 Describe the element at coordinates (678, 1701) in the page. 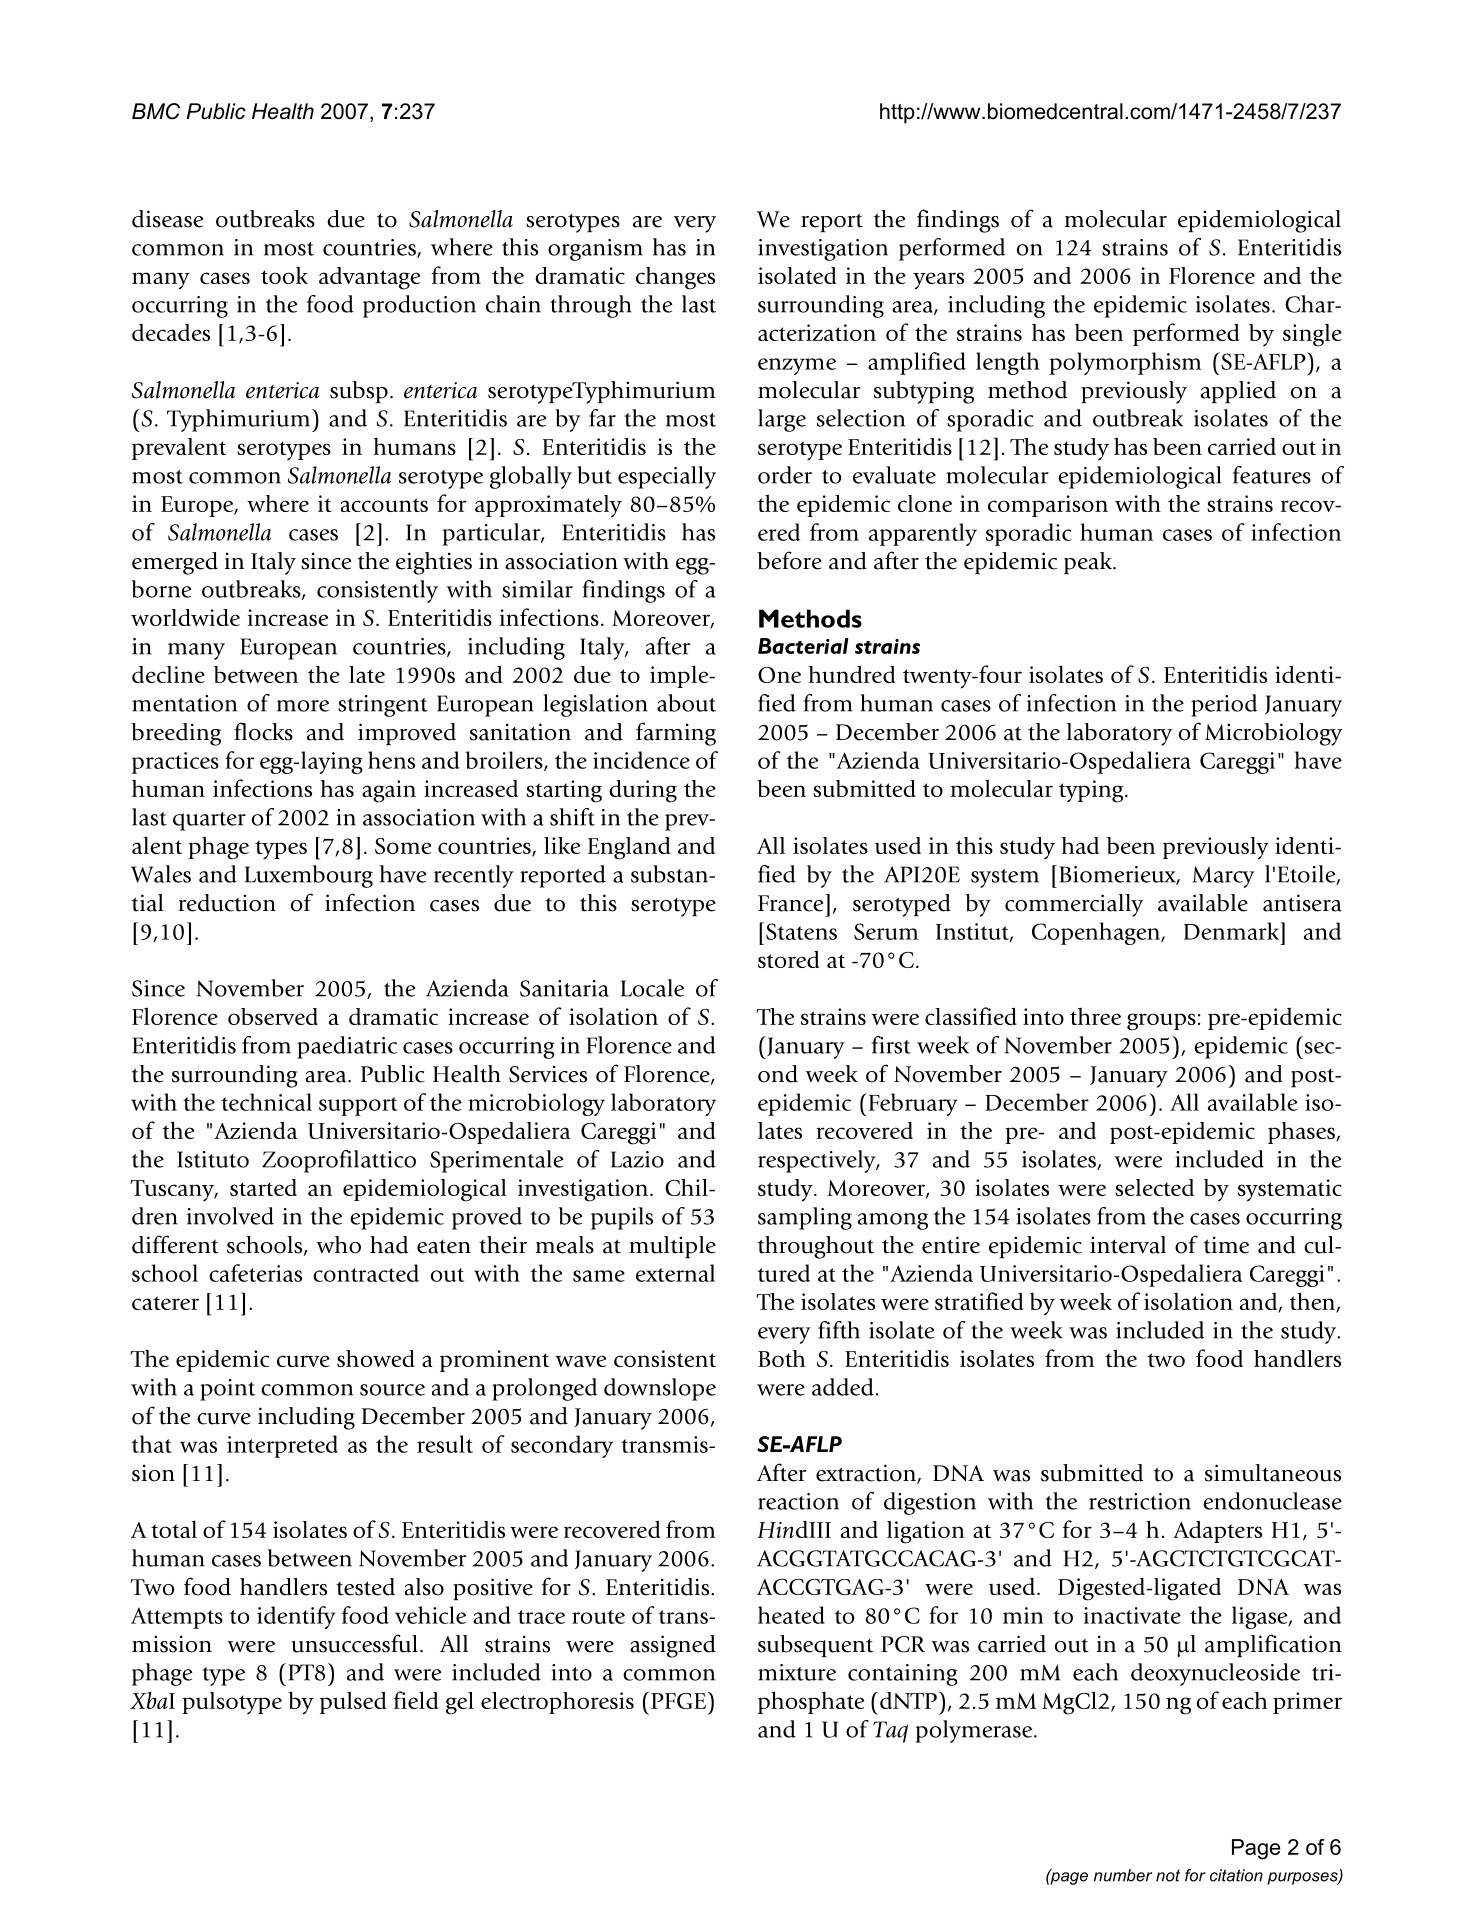

I see `PFGE` at that location.
